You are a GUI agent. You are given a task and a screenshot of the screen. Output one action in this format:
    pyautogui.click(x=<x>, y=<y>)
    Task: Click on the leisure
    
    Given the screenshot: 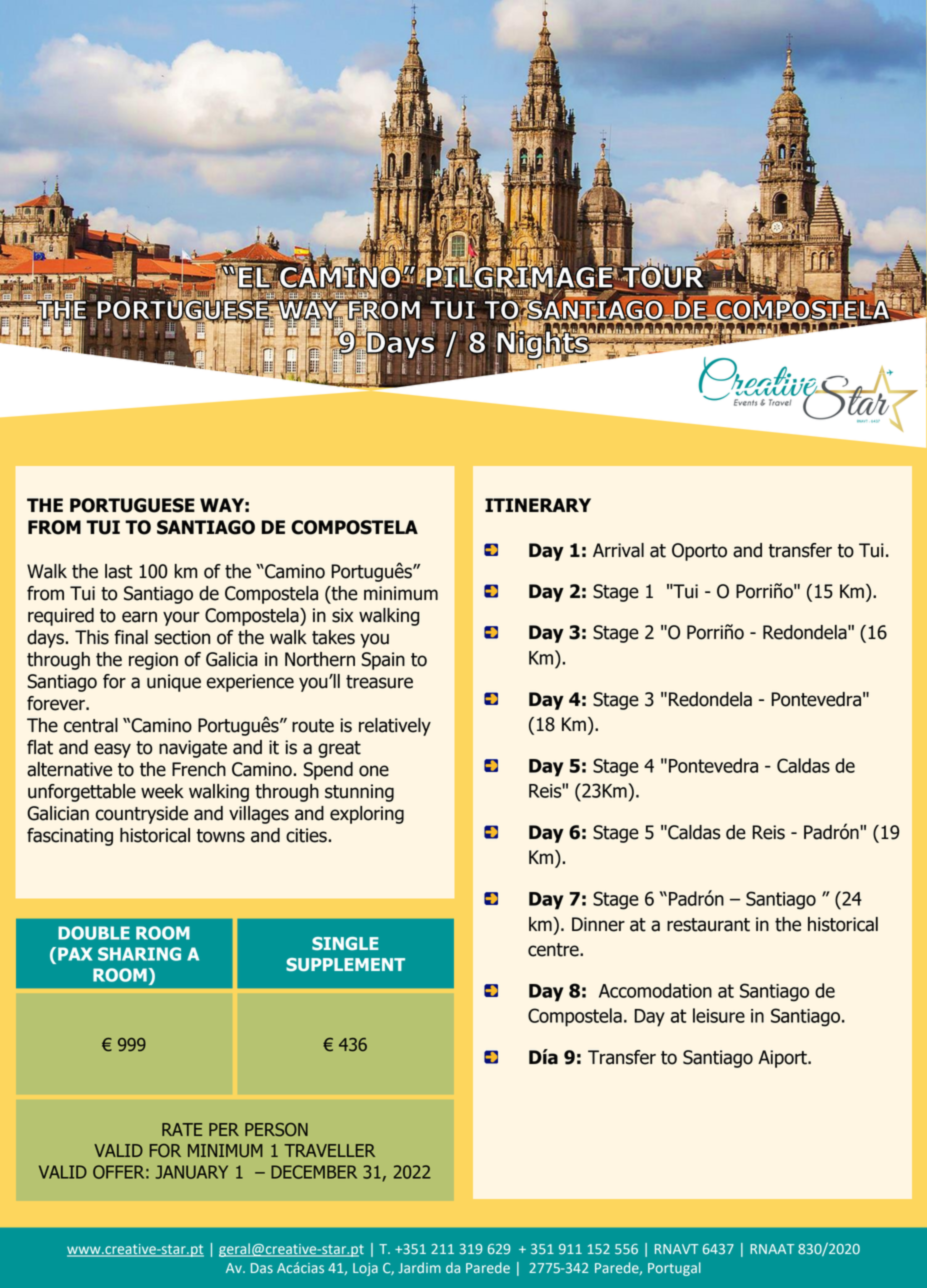 What is the action you would take?
    pyautogui.click(x=719, y=1015)
